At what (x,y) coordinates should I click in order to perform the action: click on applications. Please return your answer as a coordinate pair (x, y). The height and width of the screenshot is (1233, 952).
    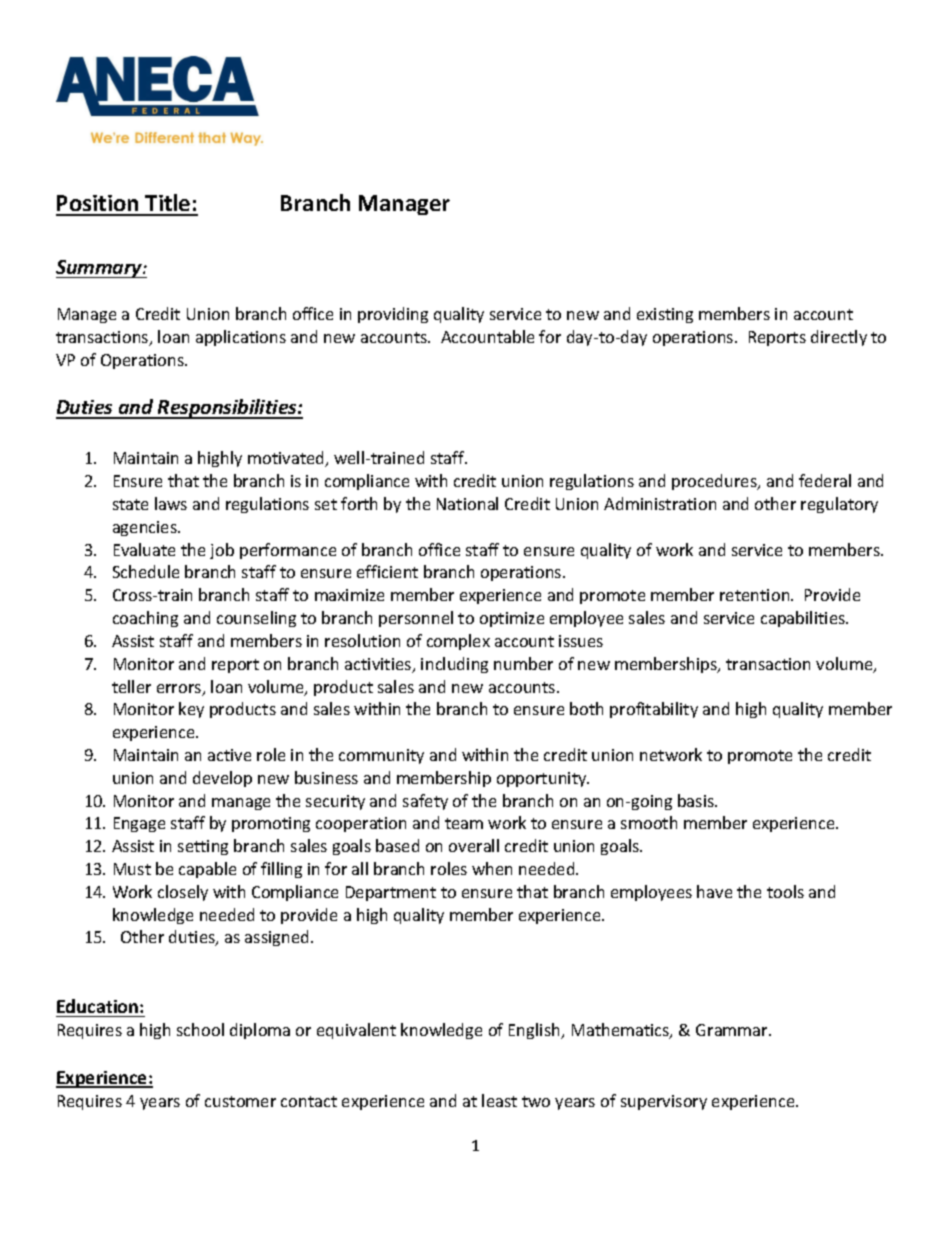
    Looking at the image, I should click on (241, 338).
